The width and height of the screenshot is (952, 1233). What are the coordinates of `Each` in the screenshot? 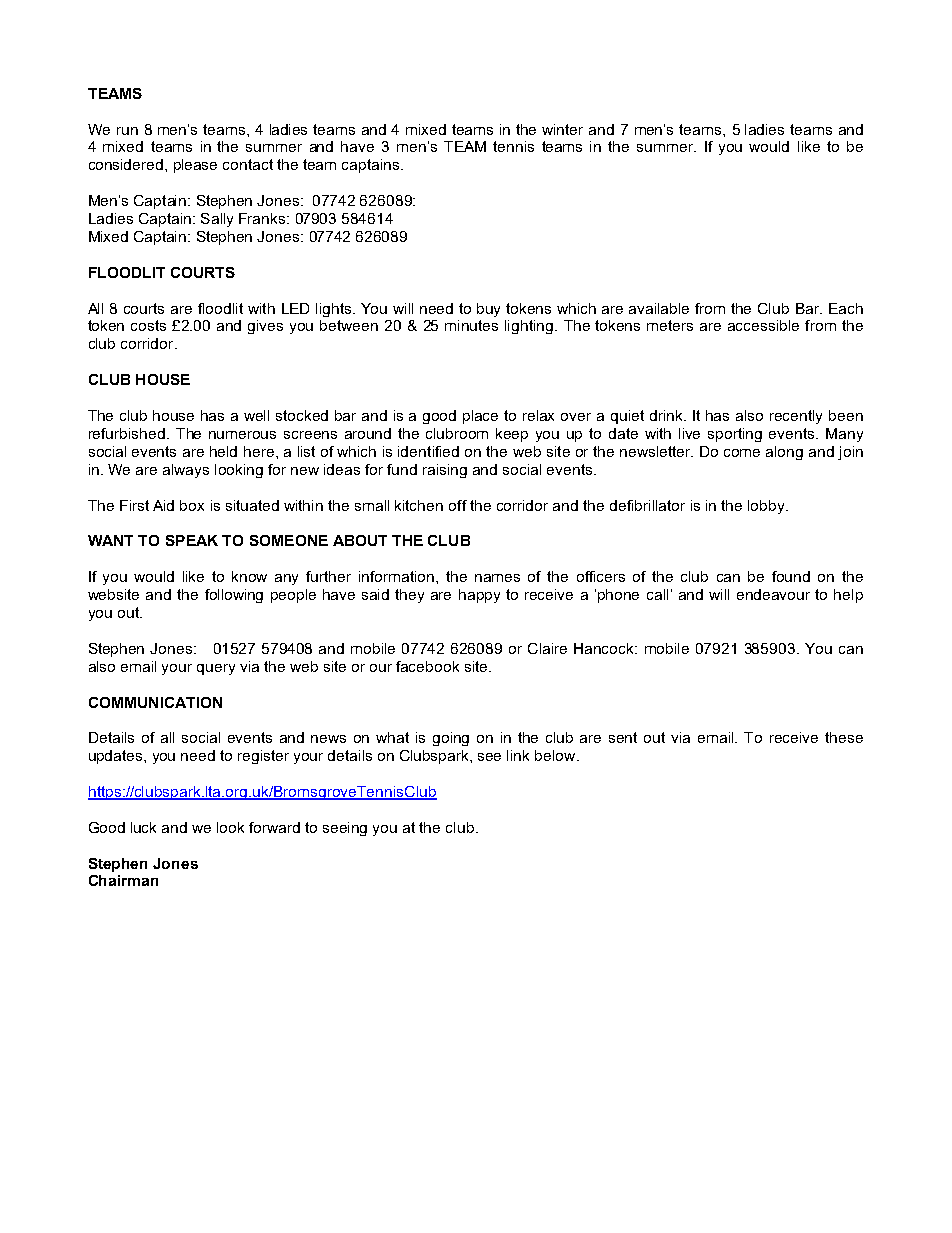 It's located at (846, 308).
